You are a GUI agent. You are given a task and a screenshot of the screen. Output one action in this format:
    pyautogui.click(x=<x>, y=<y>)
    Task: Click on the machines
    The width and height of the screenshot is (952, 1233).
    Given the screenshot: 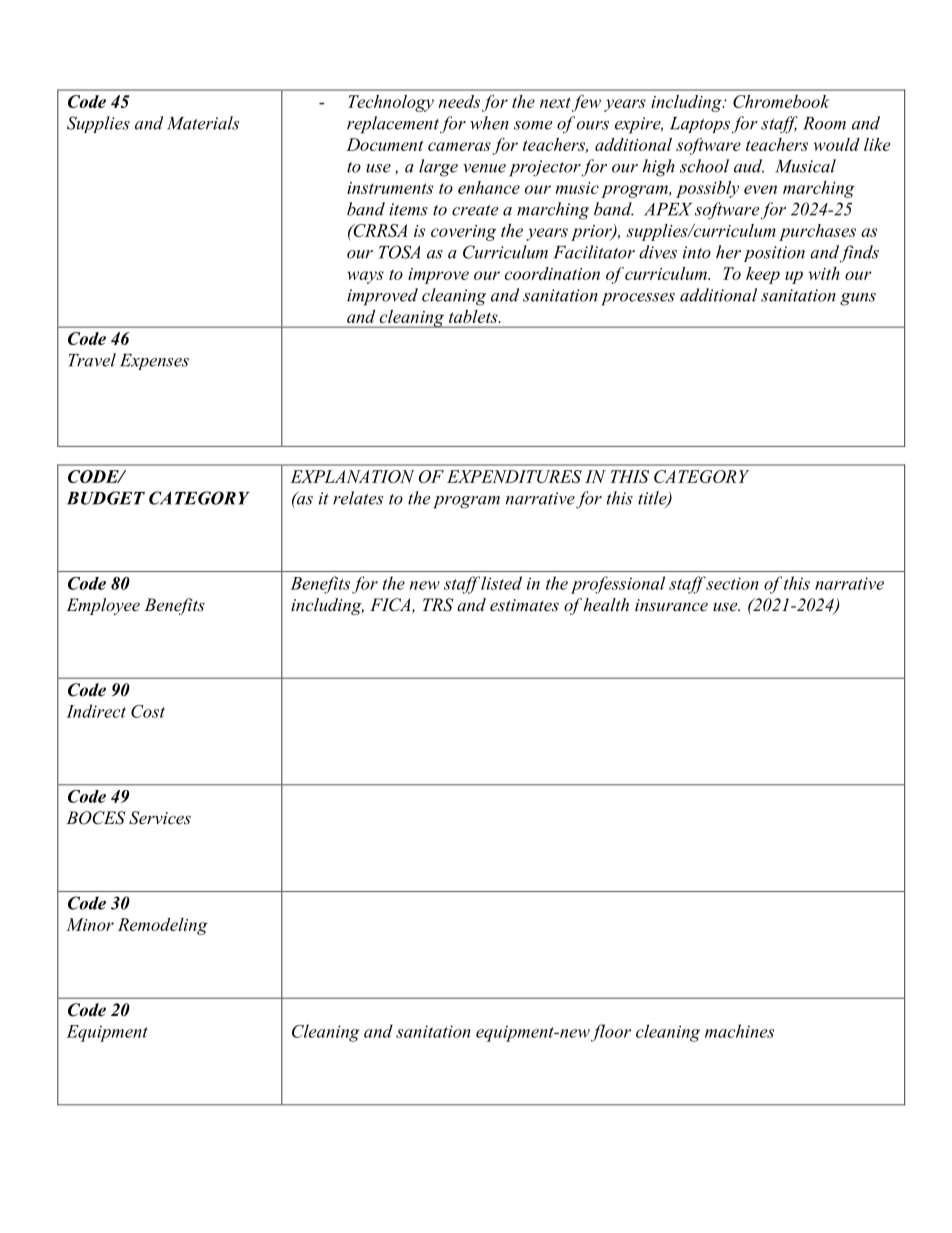 What is the action you would take?
    pyautogui.click(x=739, y=1031)
